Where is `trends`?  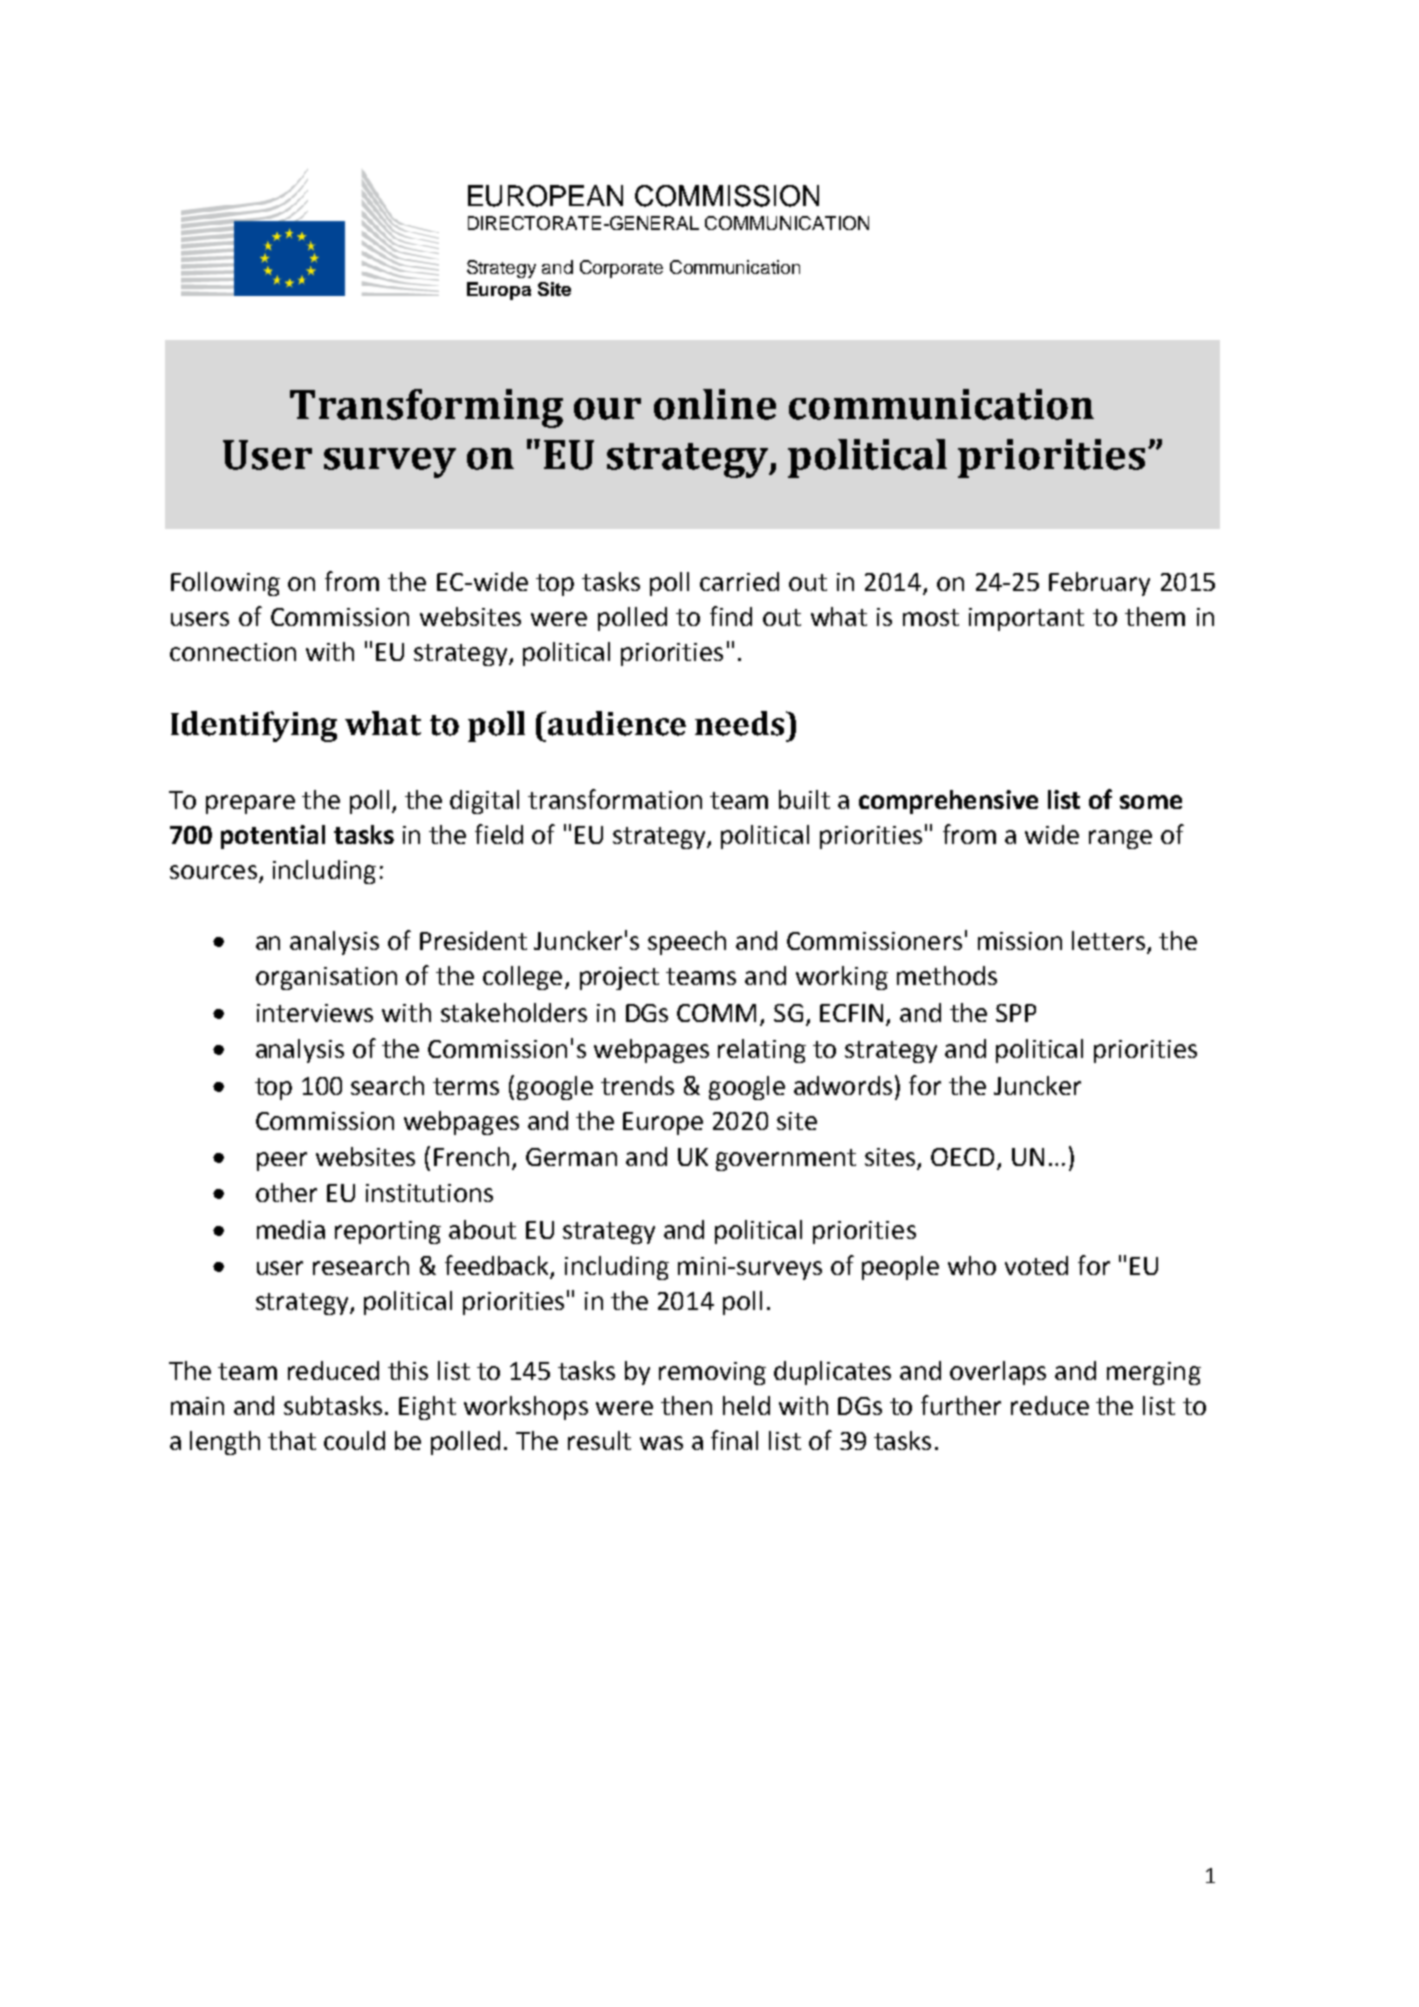 trends is located at coordinates (637, 1085).
